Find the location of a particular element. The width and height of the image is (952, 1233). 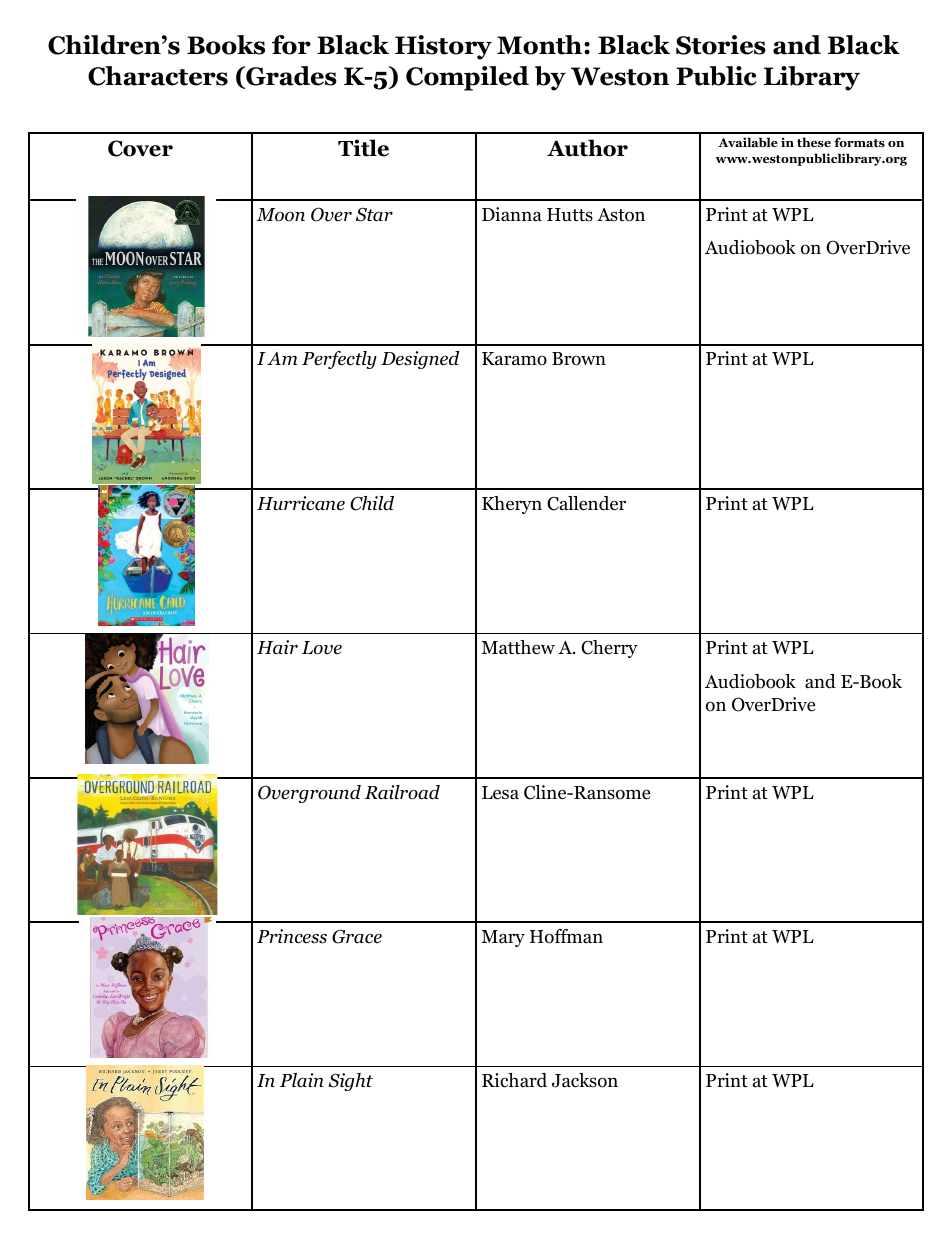

Railroad is located at coordinates (402, 792).
